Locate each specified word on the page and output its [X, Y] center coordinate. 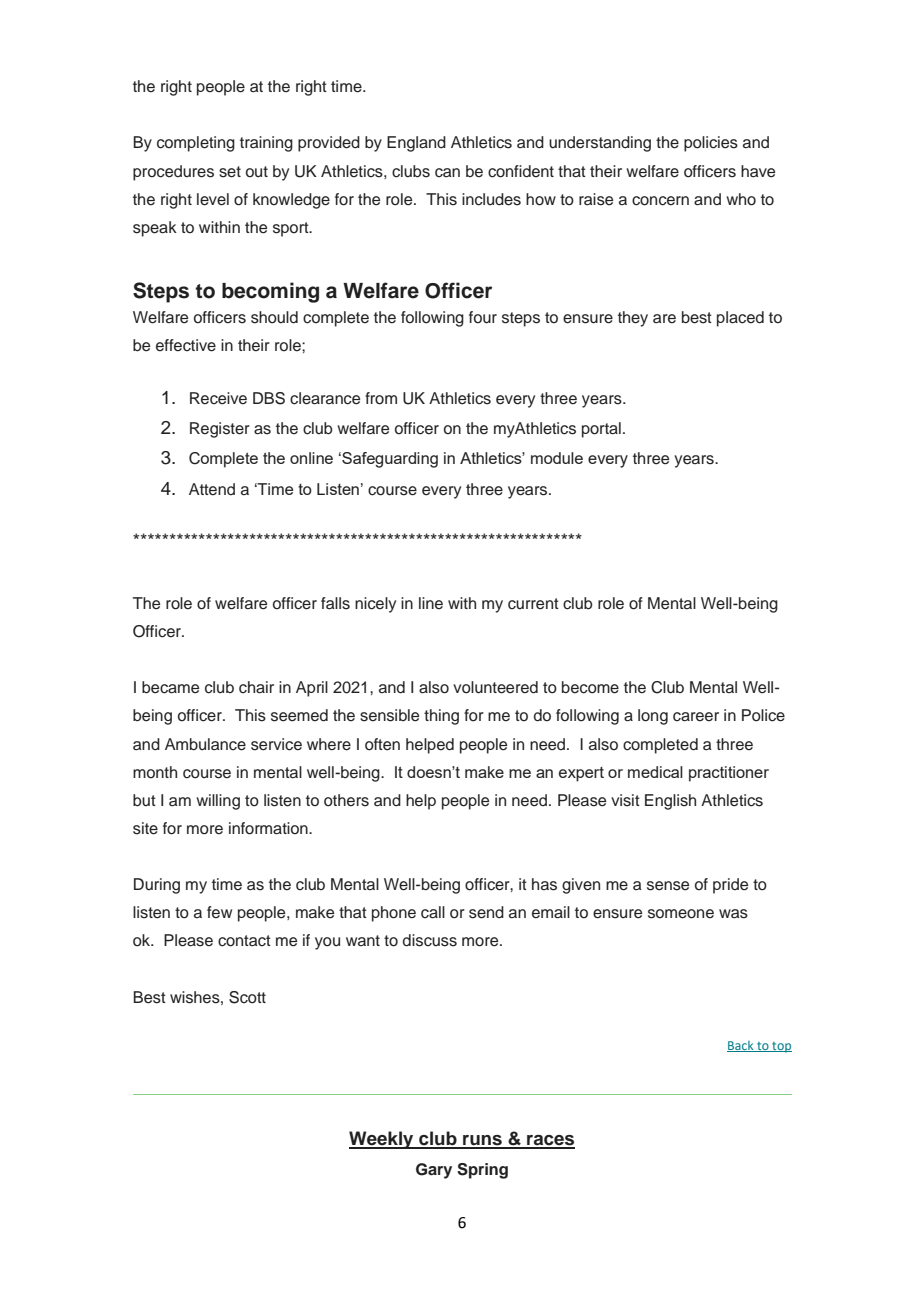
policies [711, 144]
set [230, 172]
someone [681, 914]
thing [441, 717]
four [483, 317]
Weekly [382, 1140]
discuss [430, 940]
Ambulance [205, 744]
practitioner [729, 774]
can [447, 173]
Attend [212, 489]
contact [244, 941]
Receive [218, 398]
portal [601, 430]
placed [740, 319]
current [533, 604]
